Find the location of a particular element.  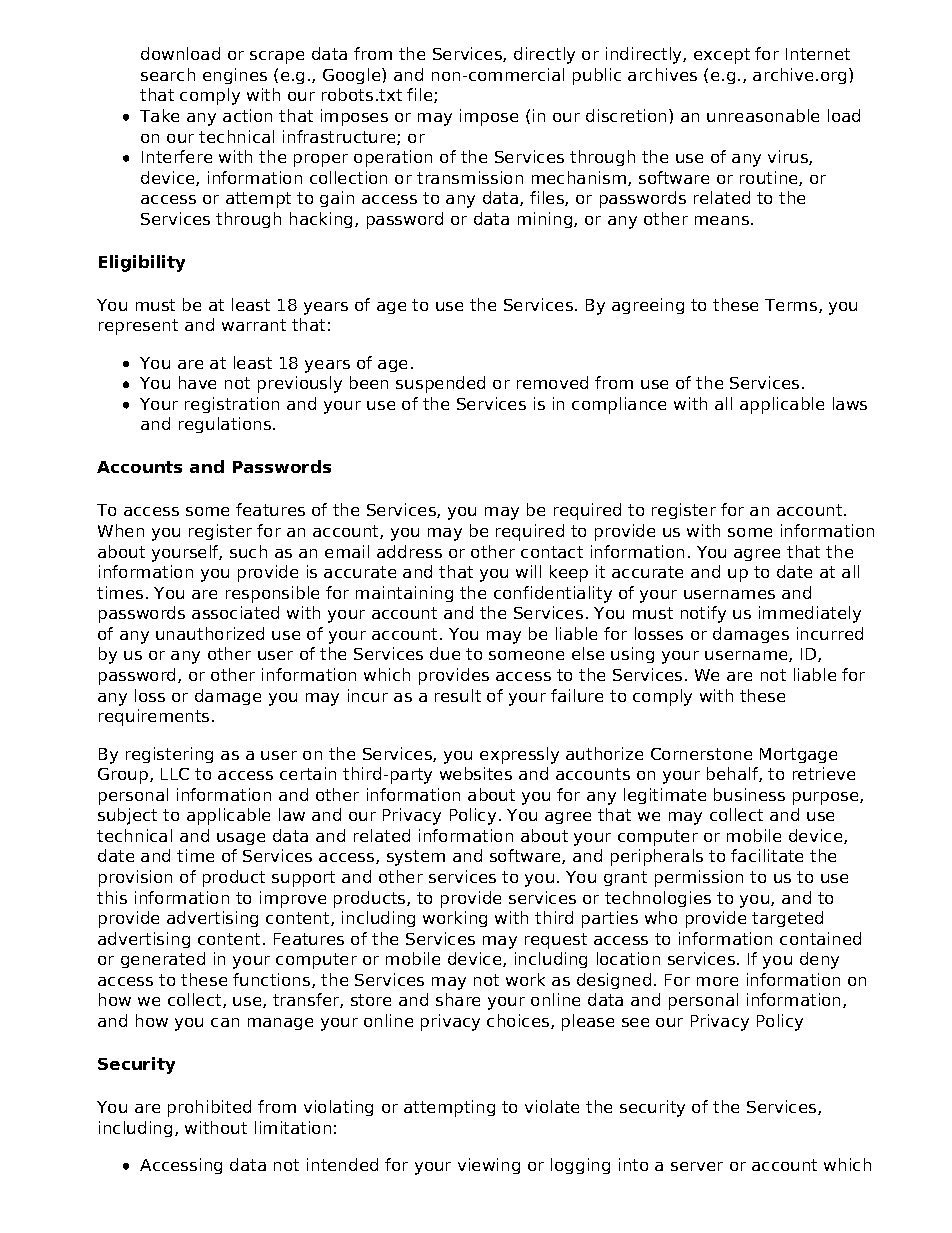

facilitate is located at coordinates (767, 855).
